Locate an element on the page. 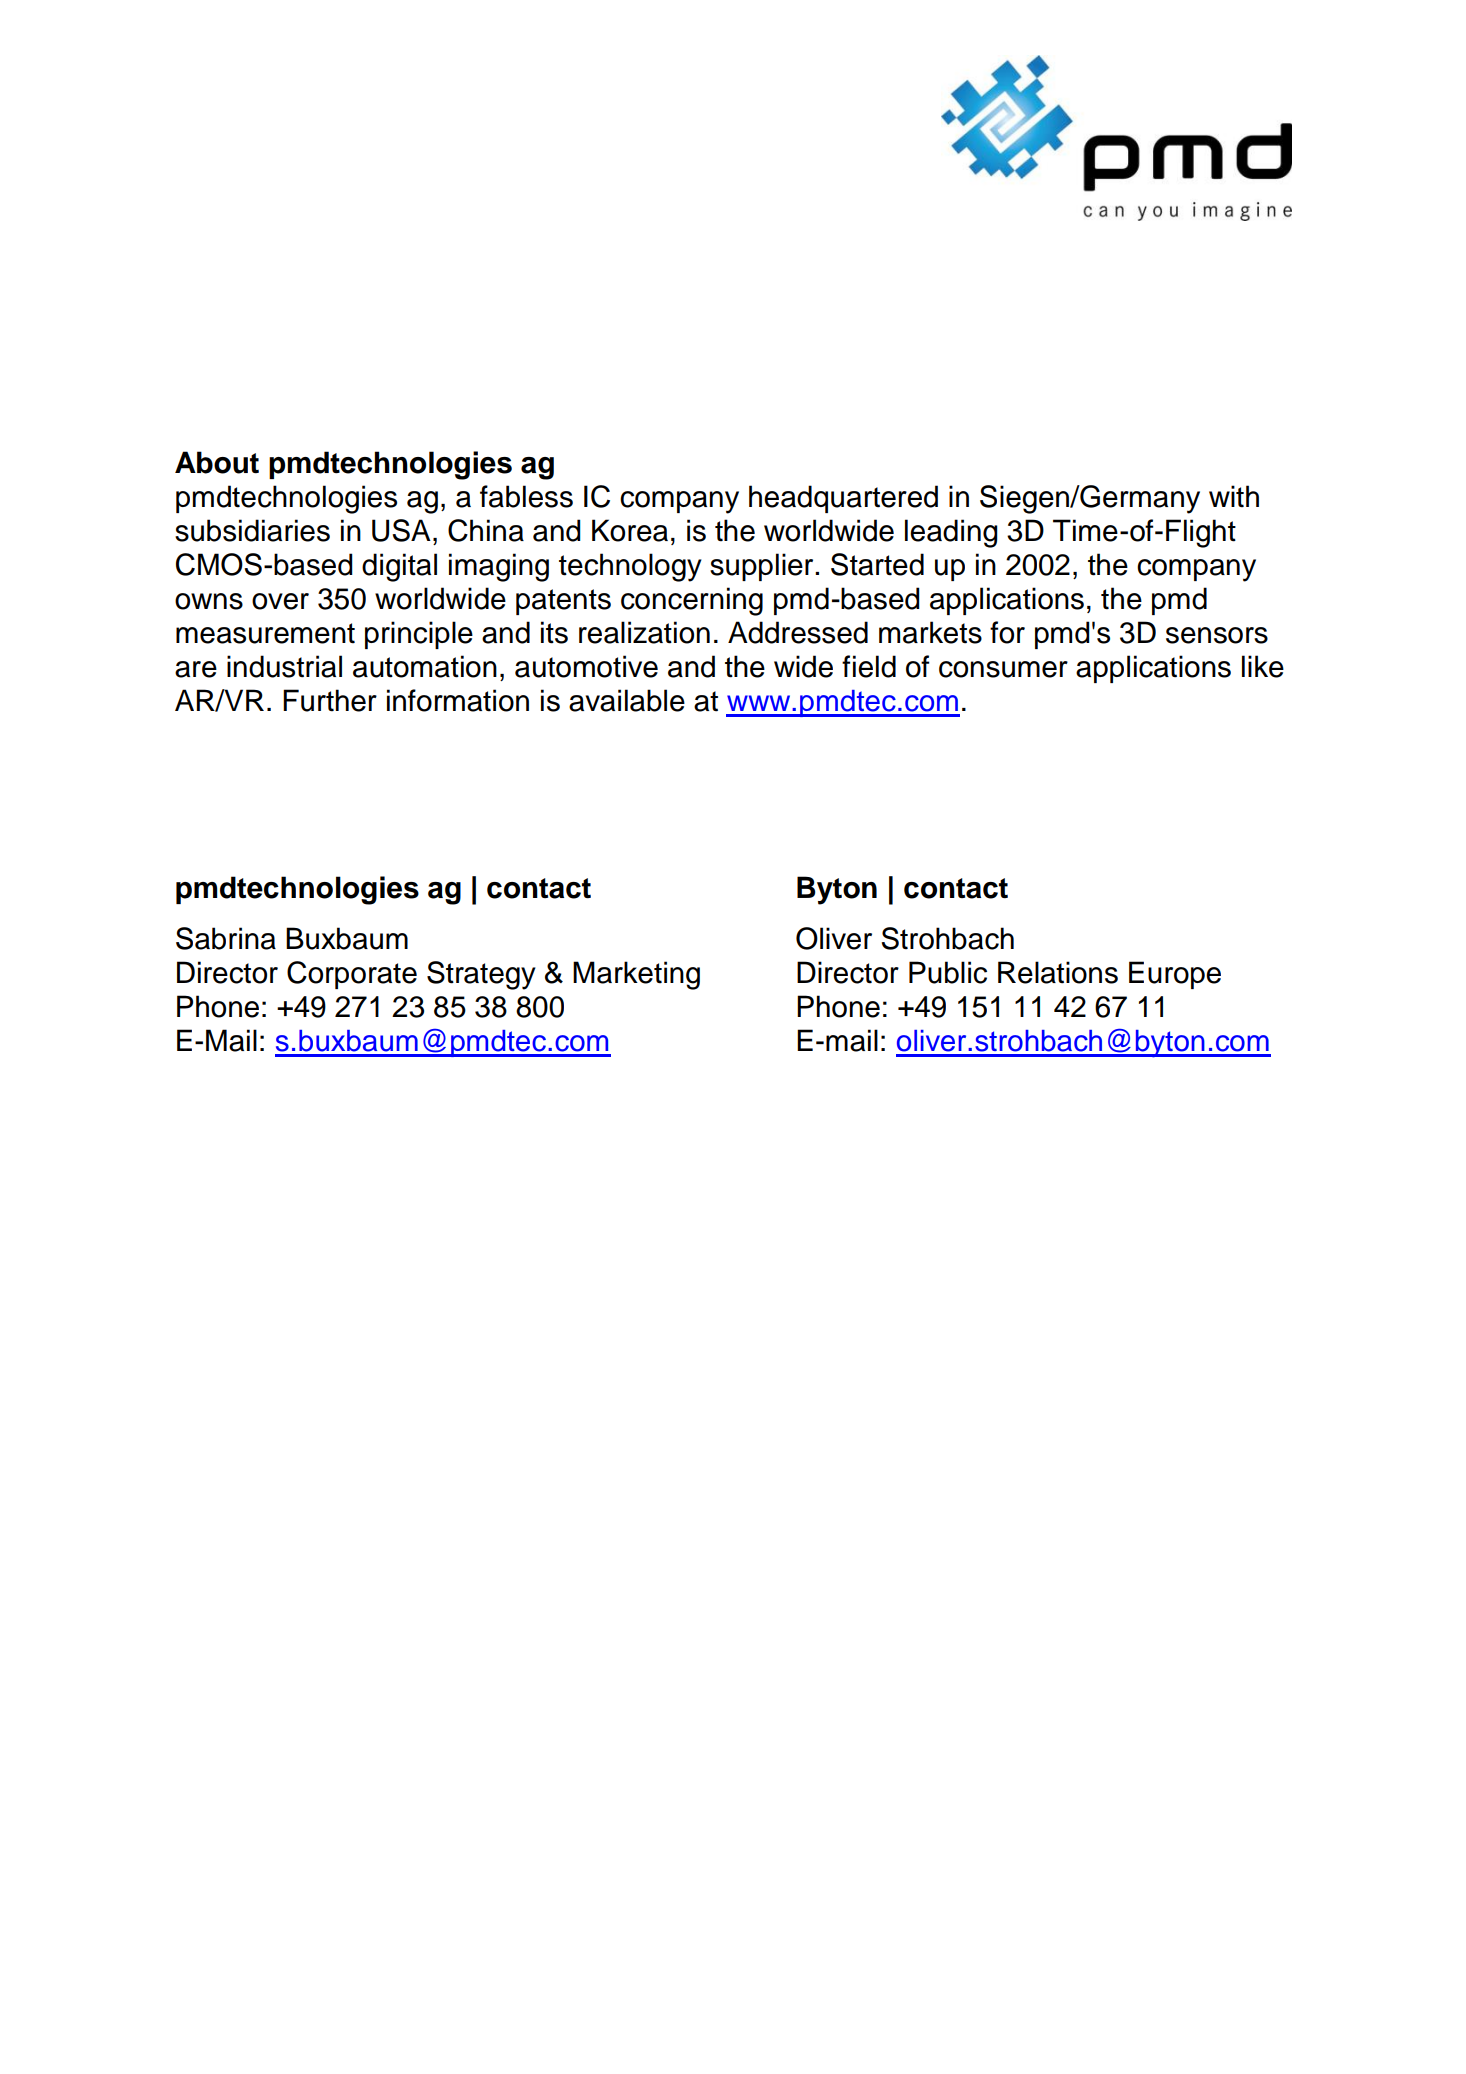  Europe is located at coordinates (1175, 975).
